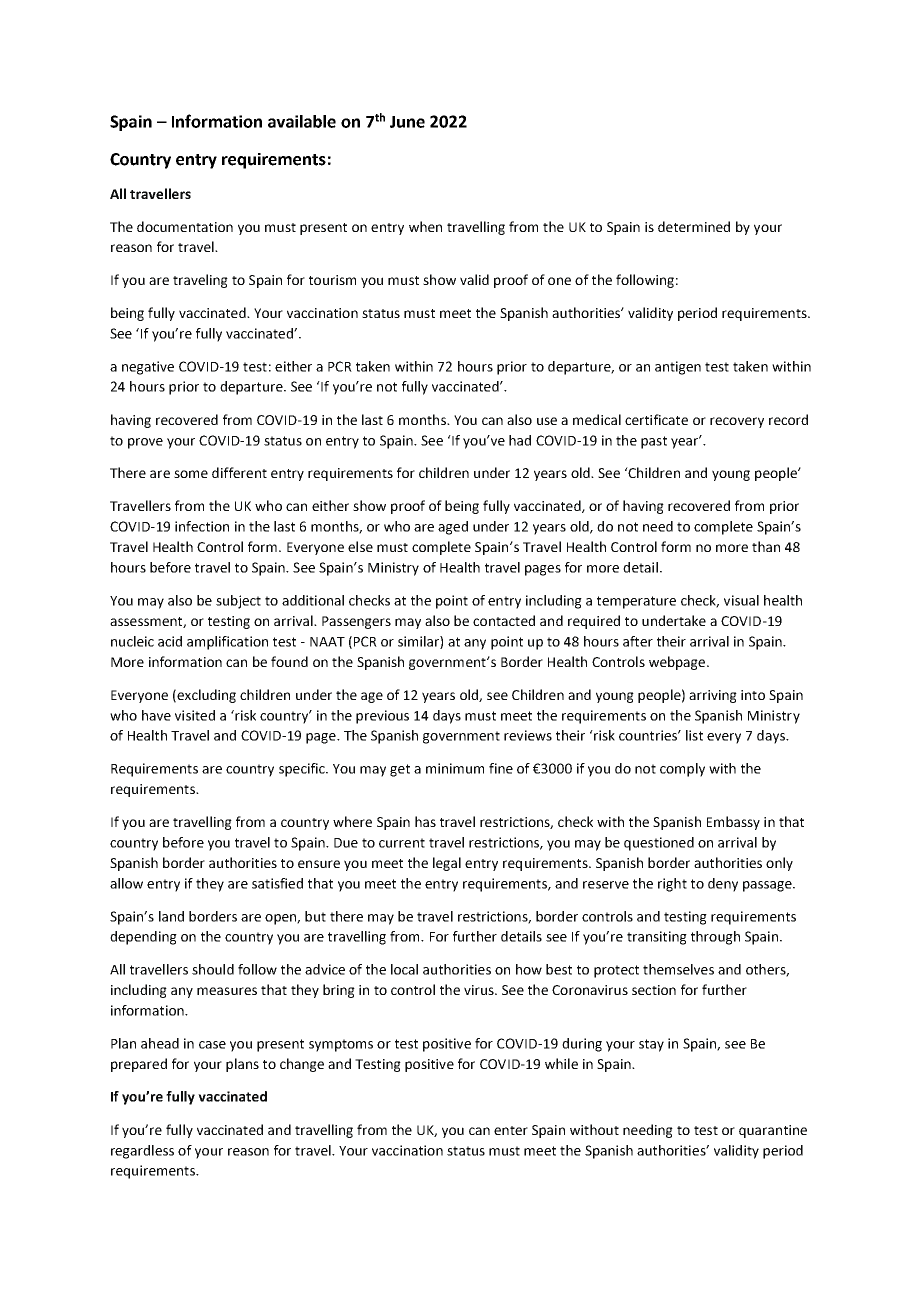 This document has width=924, height=1308. What do you see at coordinates (694, 226) in the document?
I see `determined` at bounding box center [694, 226].
